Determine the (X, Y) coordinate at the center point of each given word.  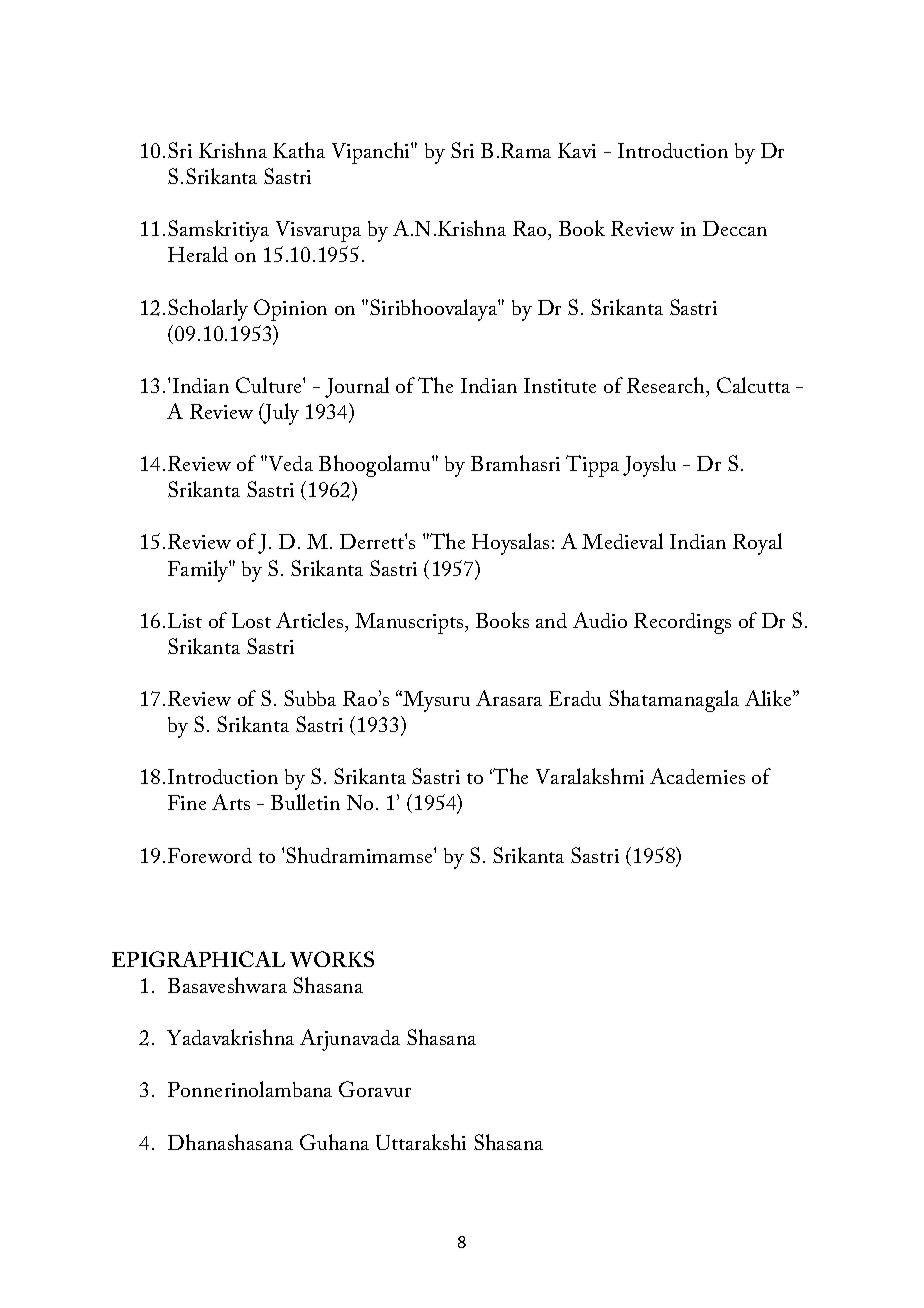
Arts (231, 802)
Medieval (622, 541)
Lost (251, 620)
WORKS (332, 959)
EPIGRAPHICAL (198, 959)
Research (667, 385)
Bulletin (305, 802)
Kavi (577, 150)
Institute (560, 385)
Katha (299, 150)
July (280, 414)
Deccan (735, 228)
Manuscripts (410, 623)
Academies (697, 776)
